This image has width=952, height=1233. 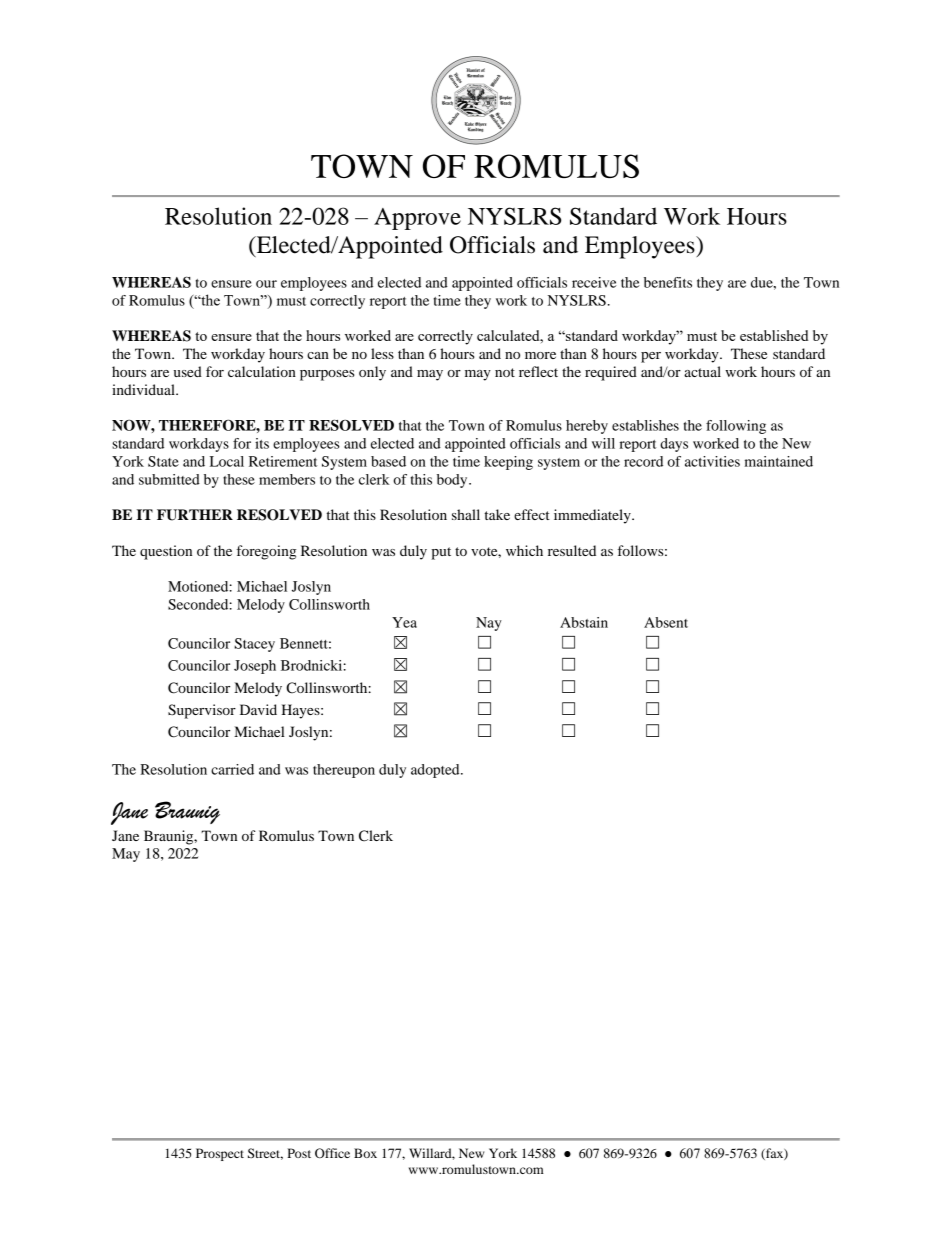 I want to click on Approve, so click(x=417, y=219).
